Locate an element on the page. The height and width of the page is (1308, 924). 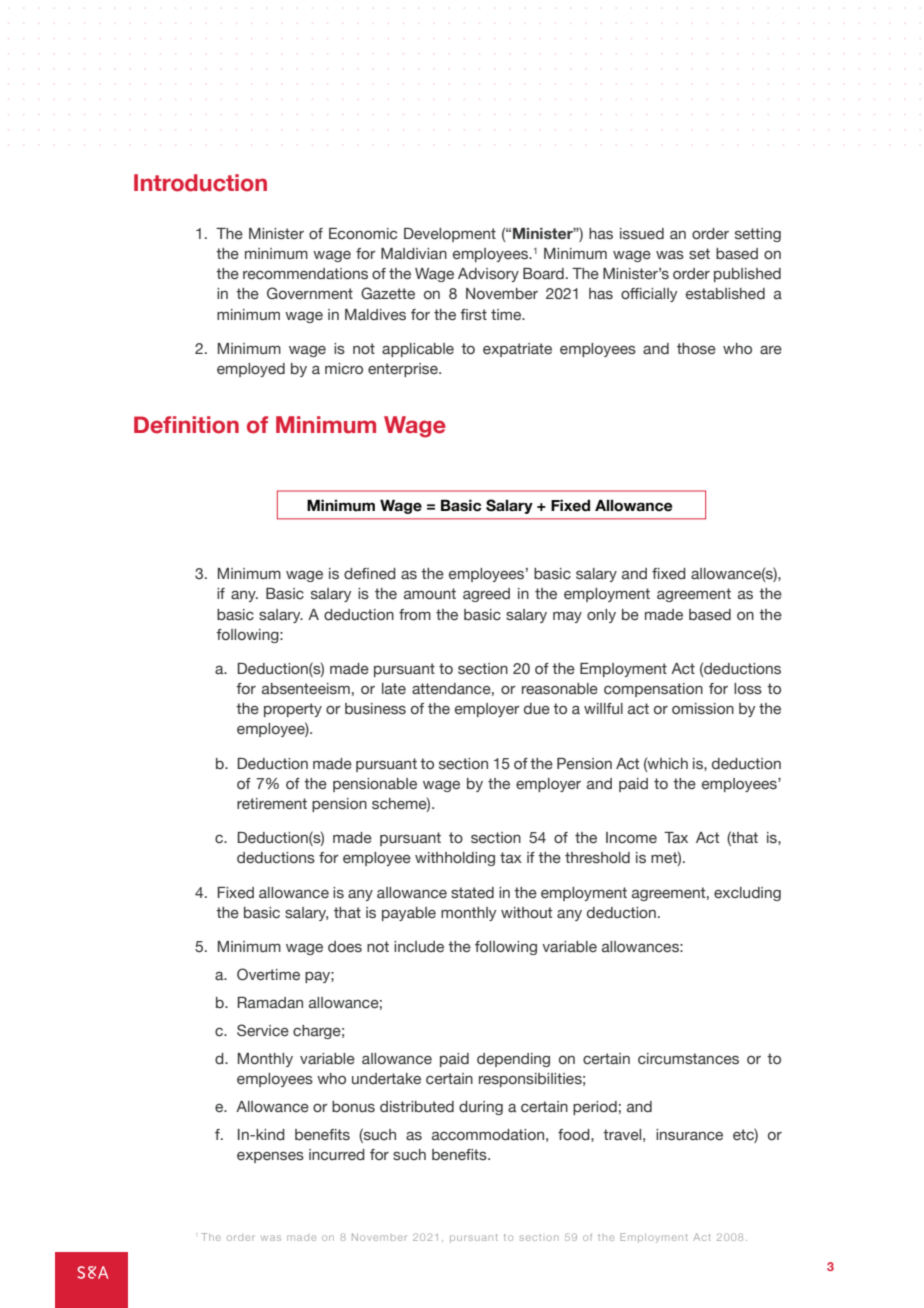
expenses is located at coordinates (270, 1157).
